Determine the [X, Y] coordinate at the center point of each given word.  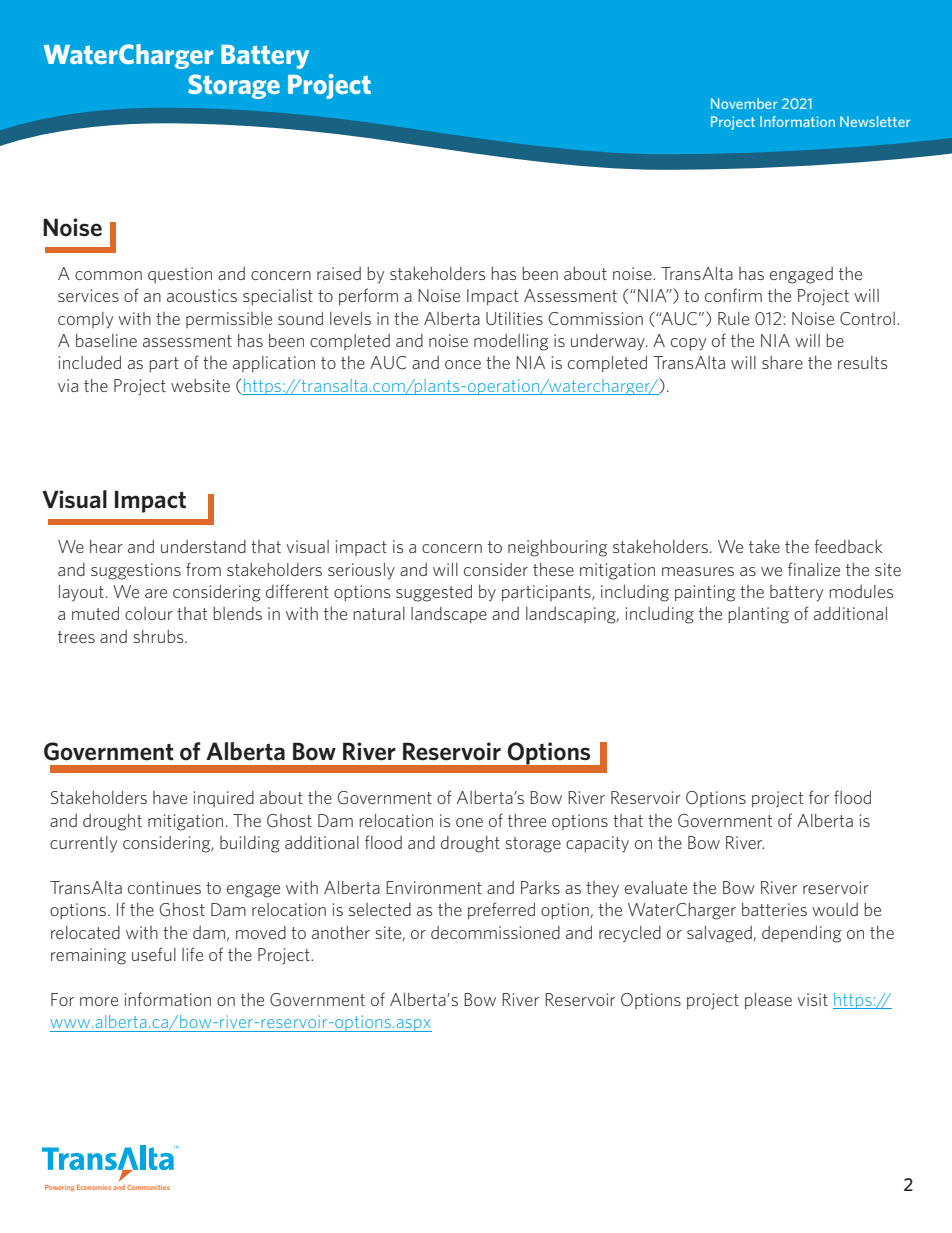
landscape [449, 615]
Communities [148, 1187]
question [180, 275]
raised [339, 273]
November [744, 103]
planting [758, 615]
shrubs [159, 636]
